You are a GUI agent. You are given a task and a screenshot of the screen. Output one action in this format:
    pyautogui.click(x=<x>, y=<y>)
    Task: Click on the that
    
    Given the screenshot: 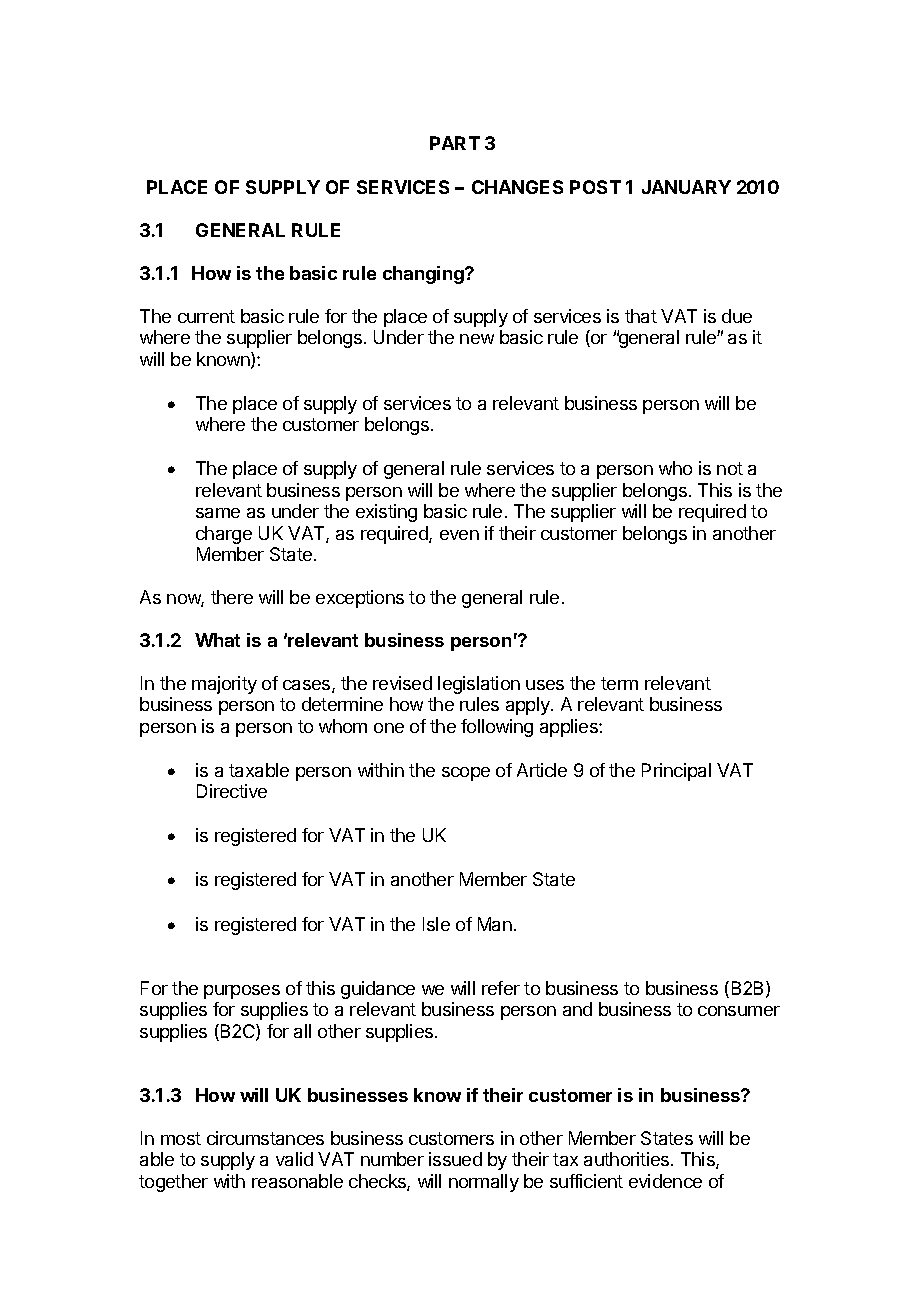 What is the action you would take?
    pyautogui.click(x=641, y=316)
